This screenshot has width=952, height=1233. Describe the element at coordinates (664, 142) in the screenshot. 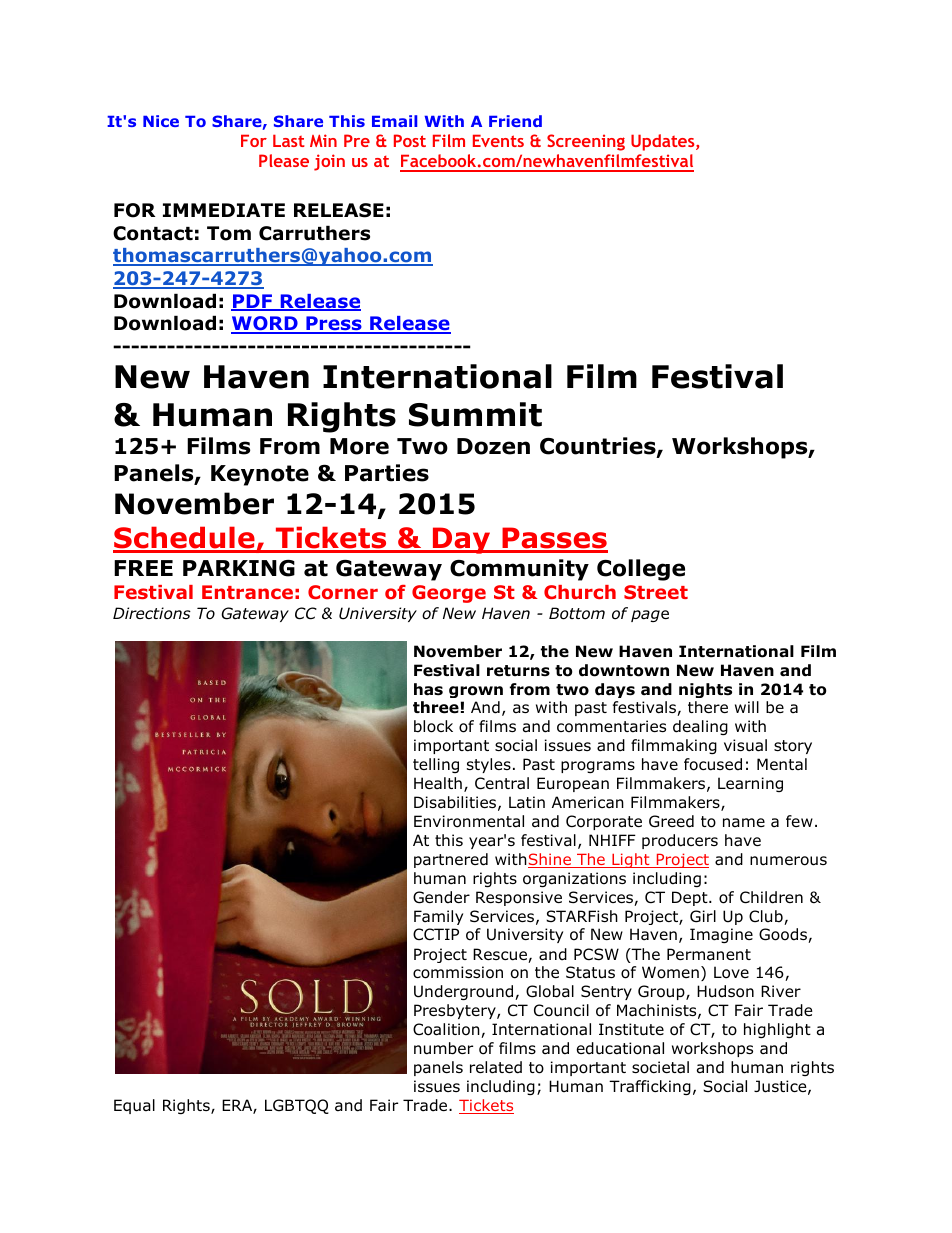

I see `Updates` at that location.
